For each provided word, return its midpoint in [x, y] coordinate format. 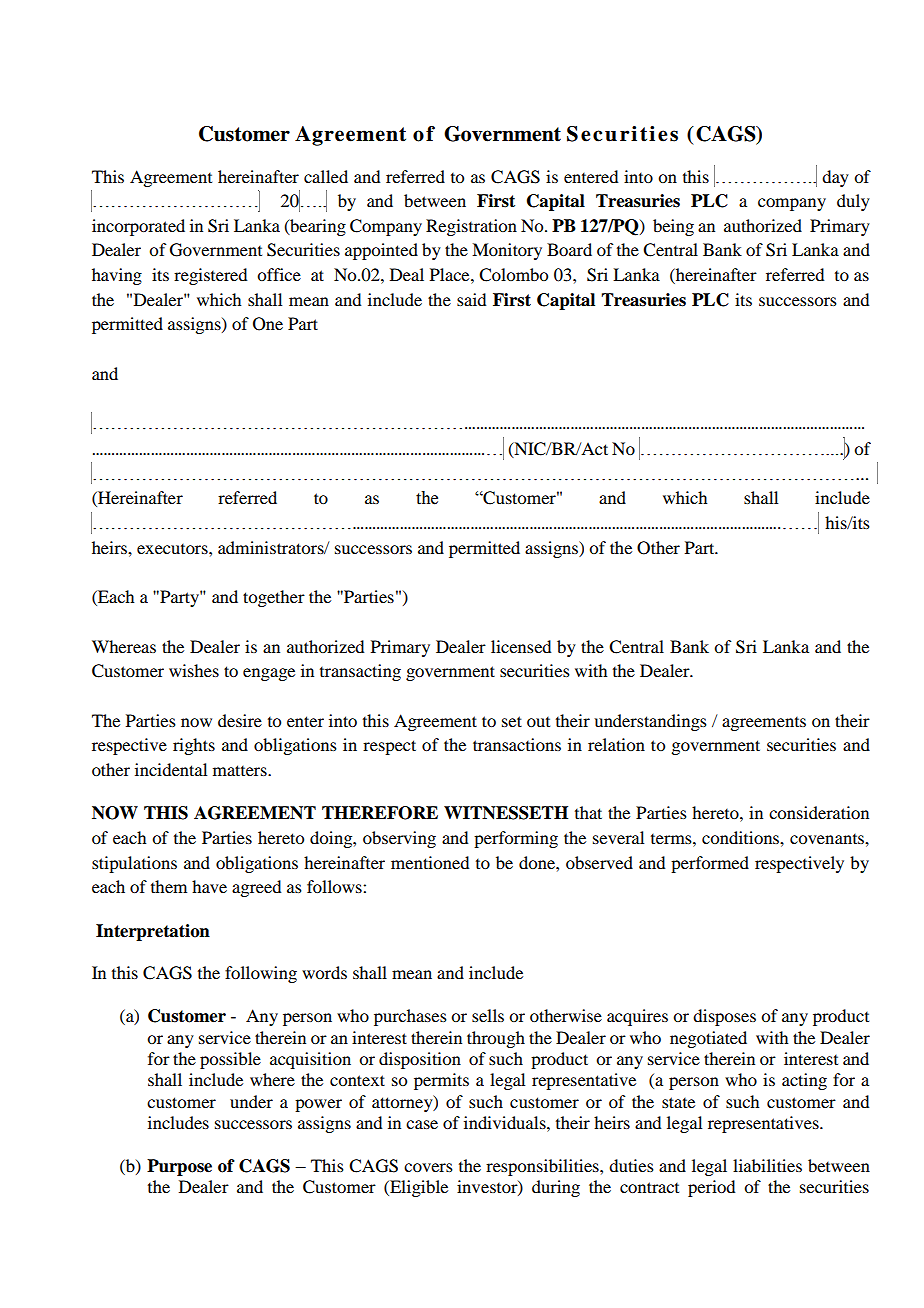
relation [616, 744]
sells [488, 1015]
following [261, 974]
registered [210, 276]
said [471, 299]
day [835, 178]
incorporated [138, 227]
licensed [521, 646]
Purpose [179, 1167]
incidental [171, 769]
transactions [517, 744]
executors [173, 549]
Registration [471, 227]
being [673, 227]
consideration [819, 812]
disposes [724, 1017]
